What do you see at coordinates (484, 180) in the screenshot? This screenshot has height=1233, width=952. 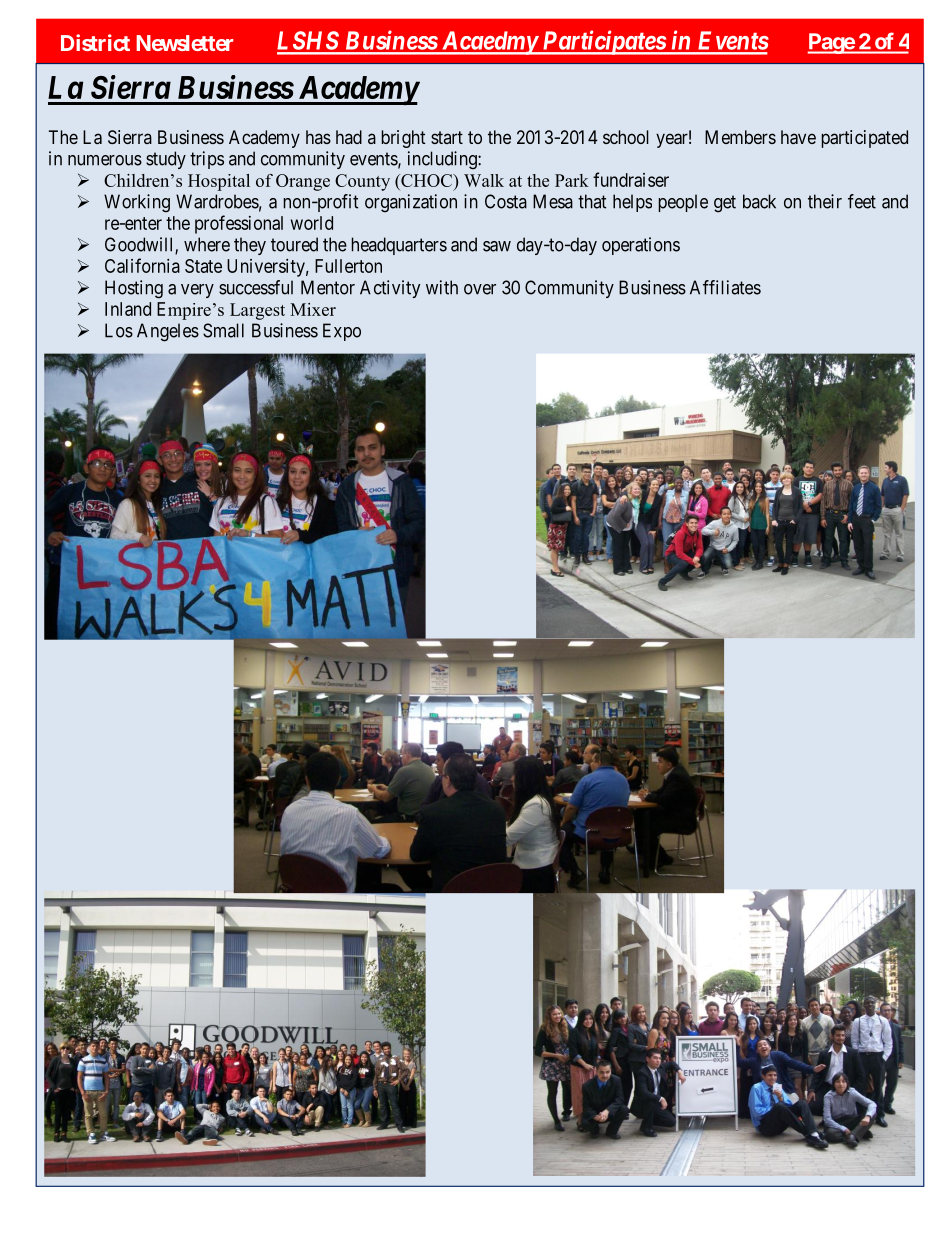 I see `Walk` at bounding box center [484, 180].
